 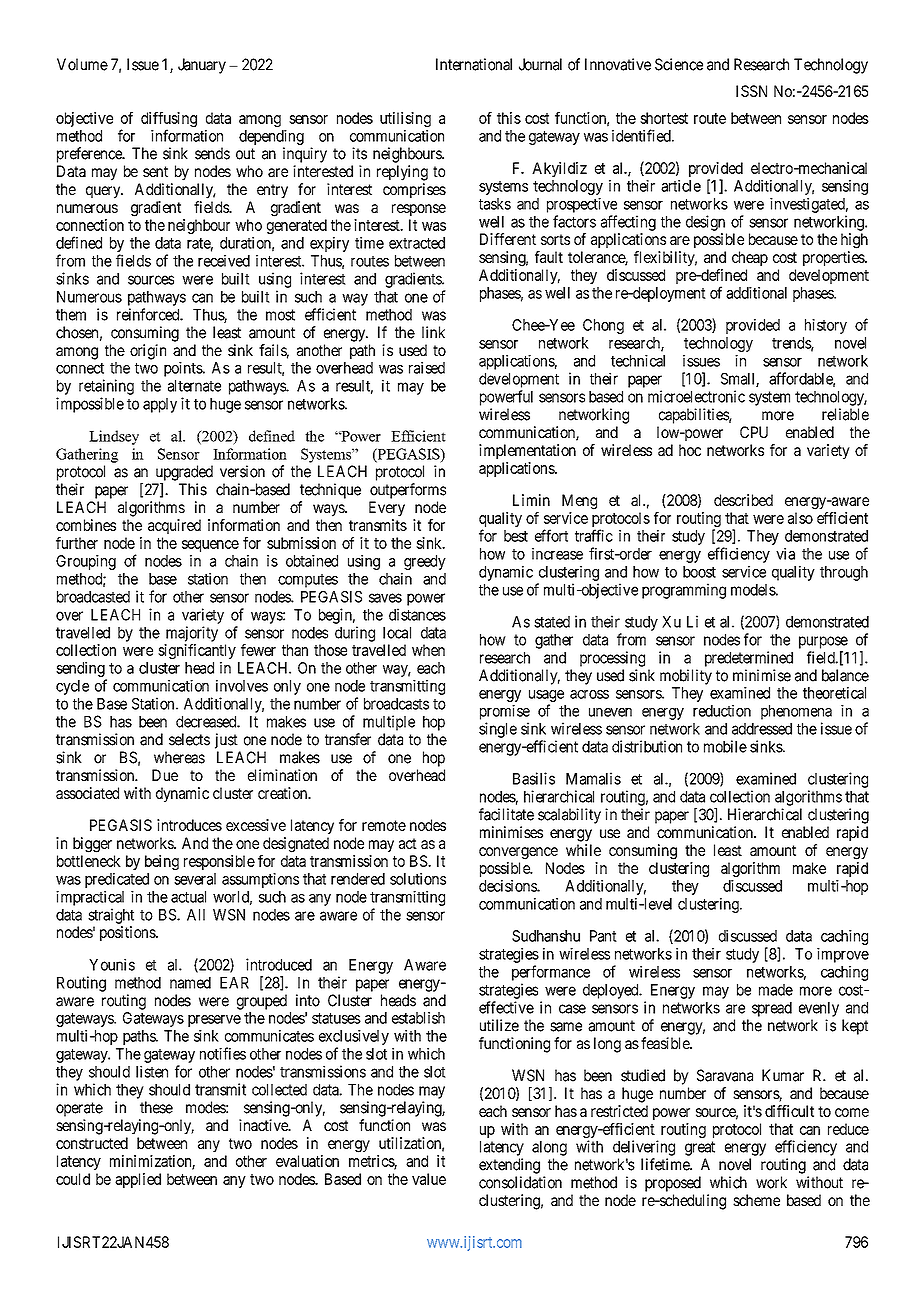 What do you see at coordinates (138, 1180) in the page?
I see `applied` at bounding box center [138, 1180].
